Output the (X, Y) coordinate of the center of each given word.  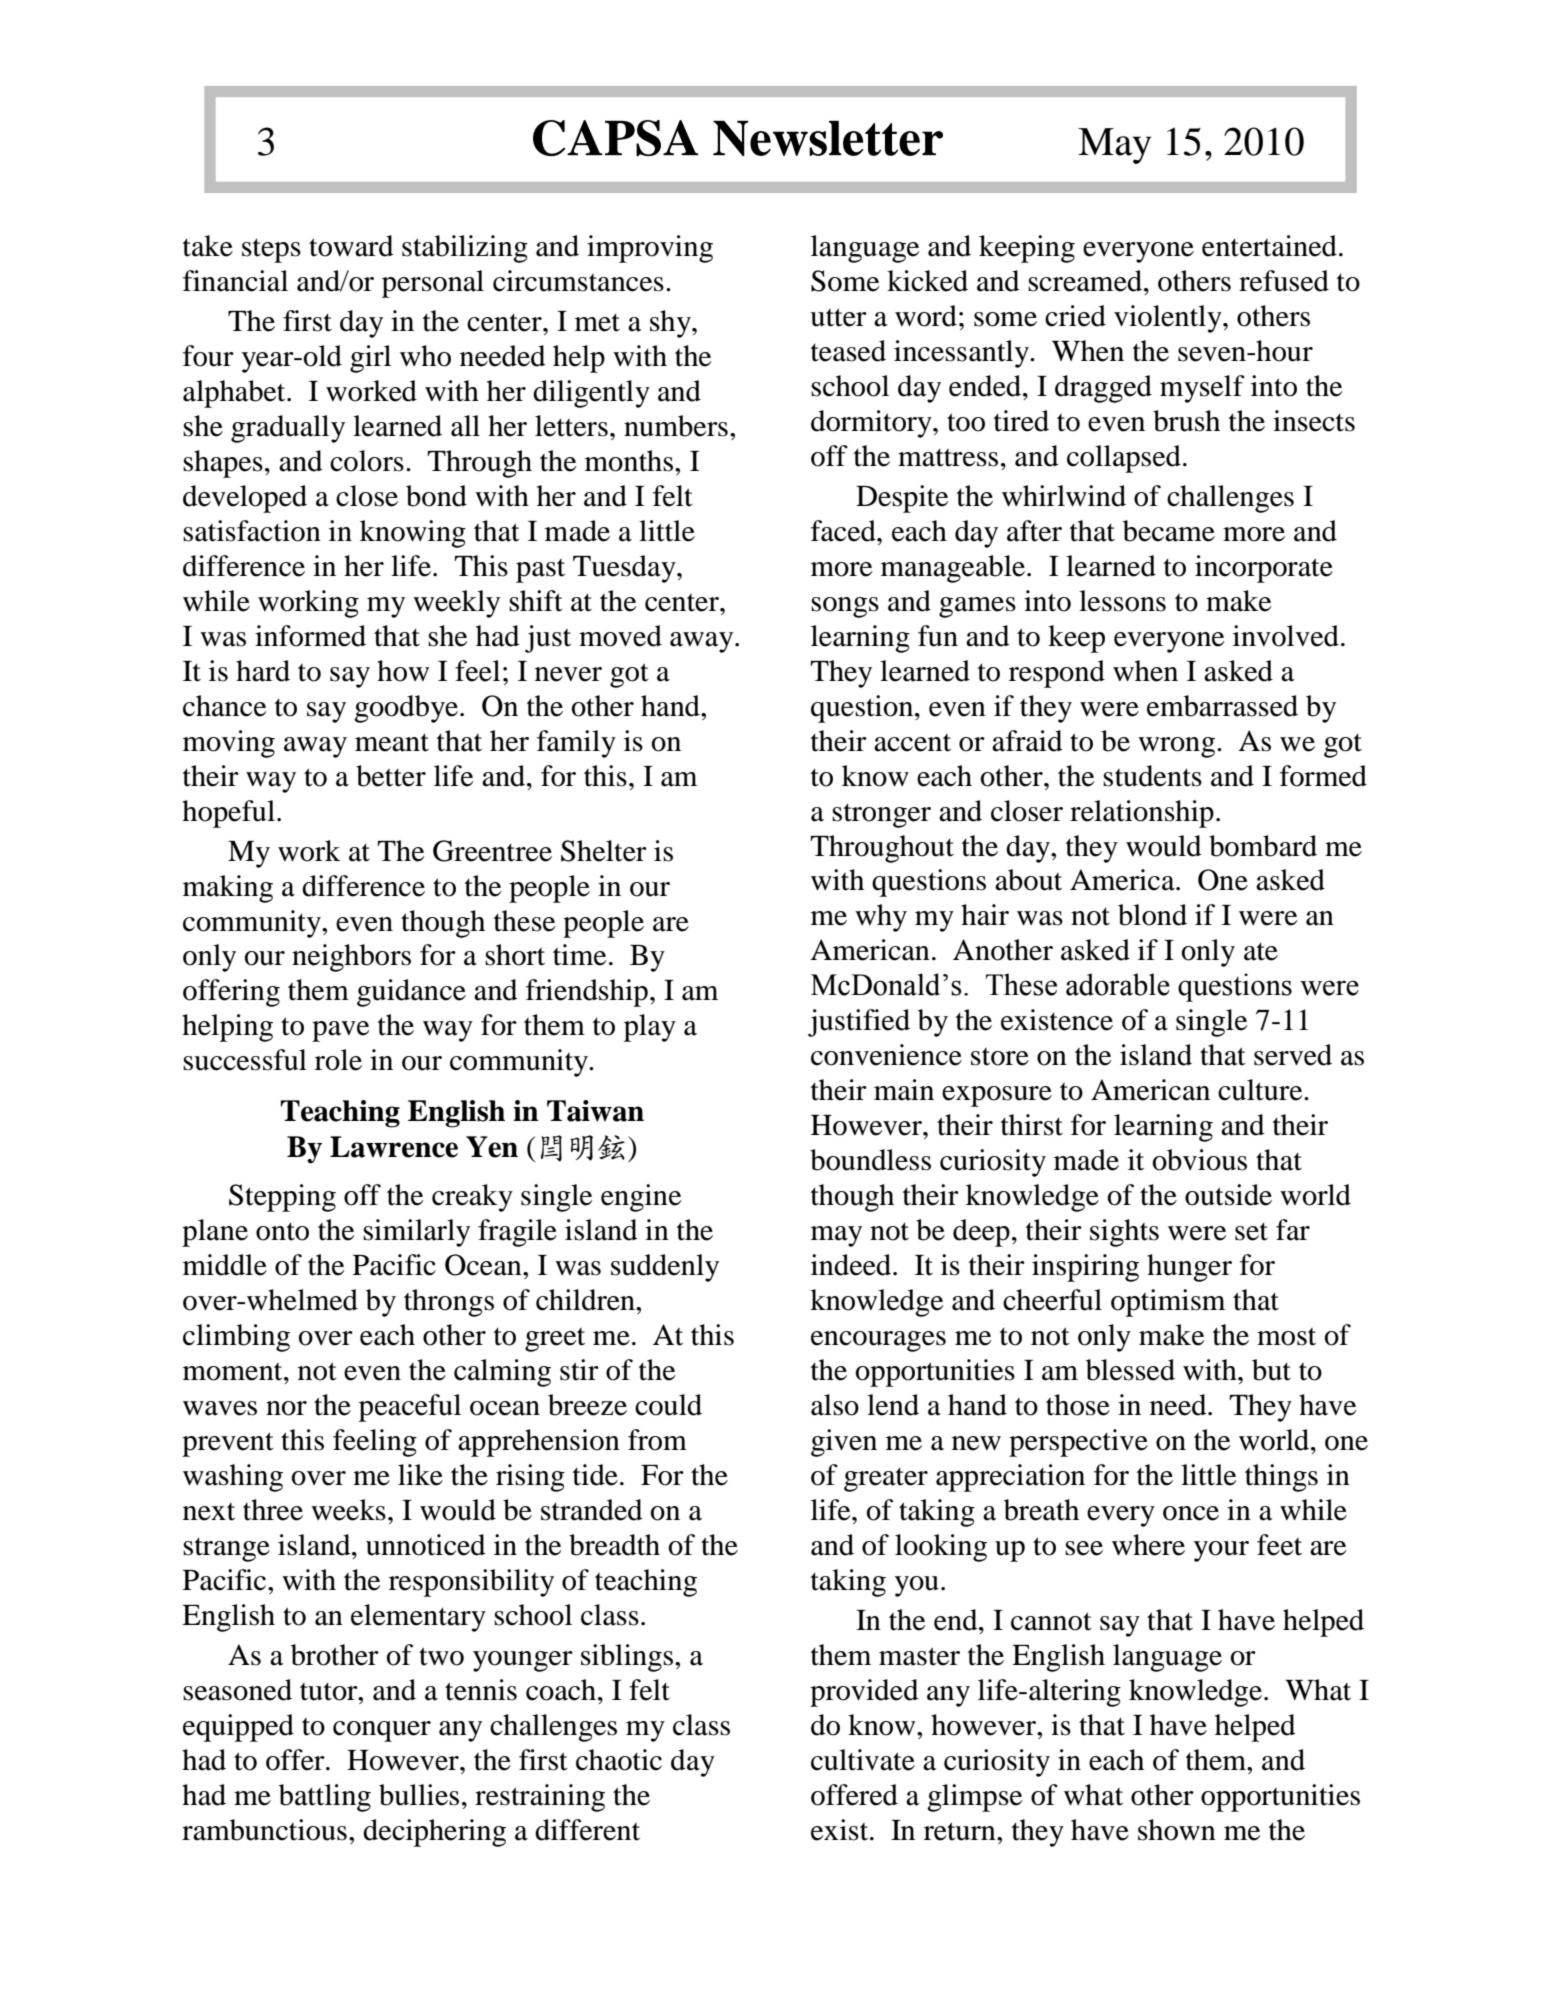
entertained (1269, 246)
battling (325, 1798)
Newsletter (828, 138)
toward (351, 246)
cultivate (863, 1760)
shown (1177, 1830)
